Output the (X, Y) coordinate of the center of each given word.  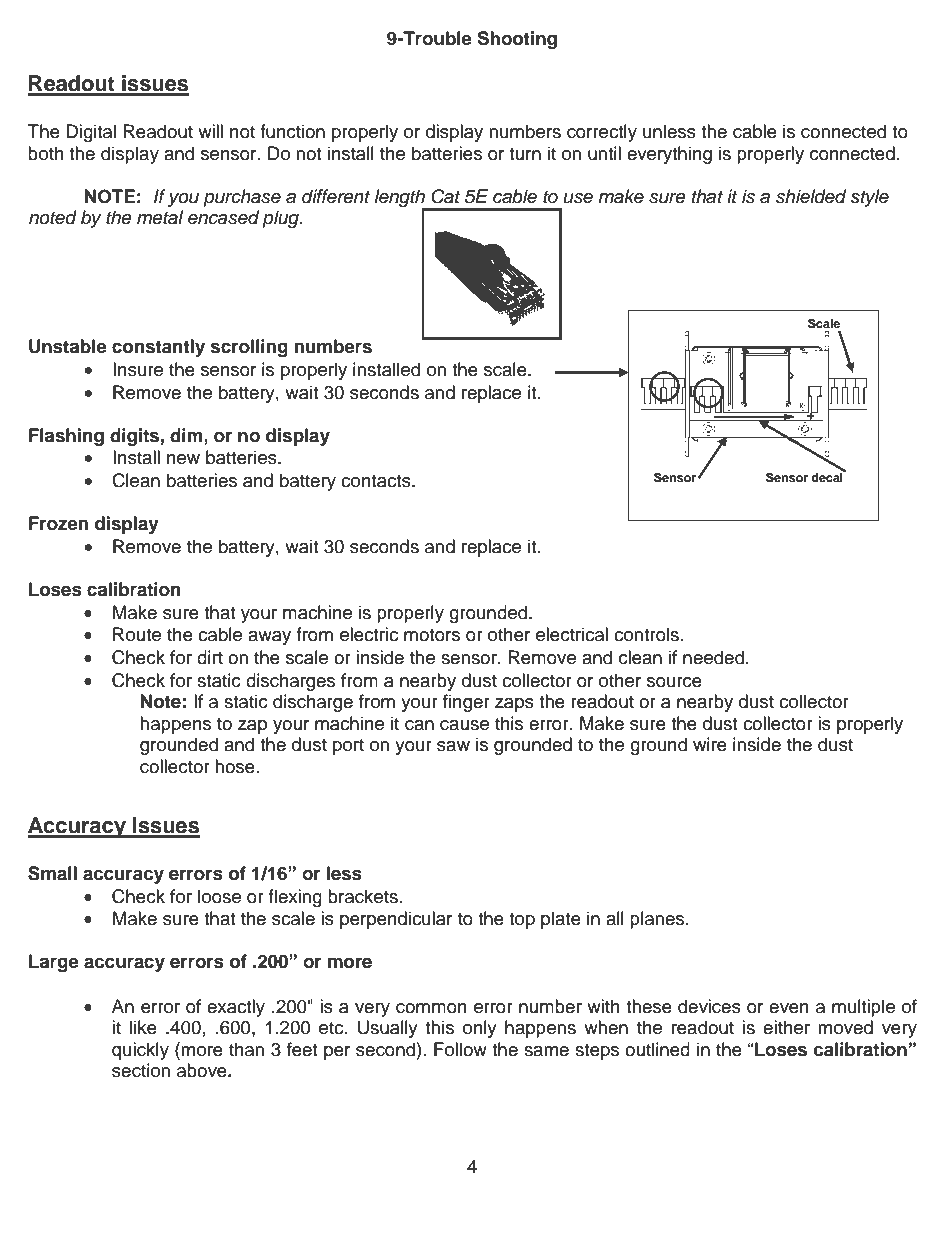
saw (453, 746)
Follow (460, 1049)
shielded (811, 196)
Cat (445, 196)
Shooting (517, 40)
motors (432, 635)
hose (235, 766)
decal (828, 476)
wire (710, 744)
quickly (140, 1051)
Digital (91, 133)
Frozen (58, 523)
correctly (602, 133)
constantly (158, 348)
